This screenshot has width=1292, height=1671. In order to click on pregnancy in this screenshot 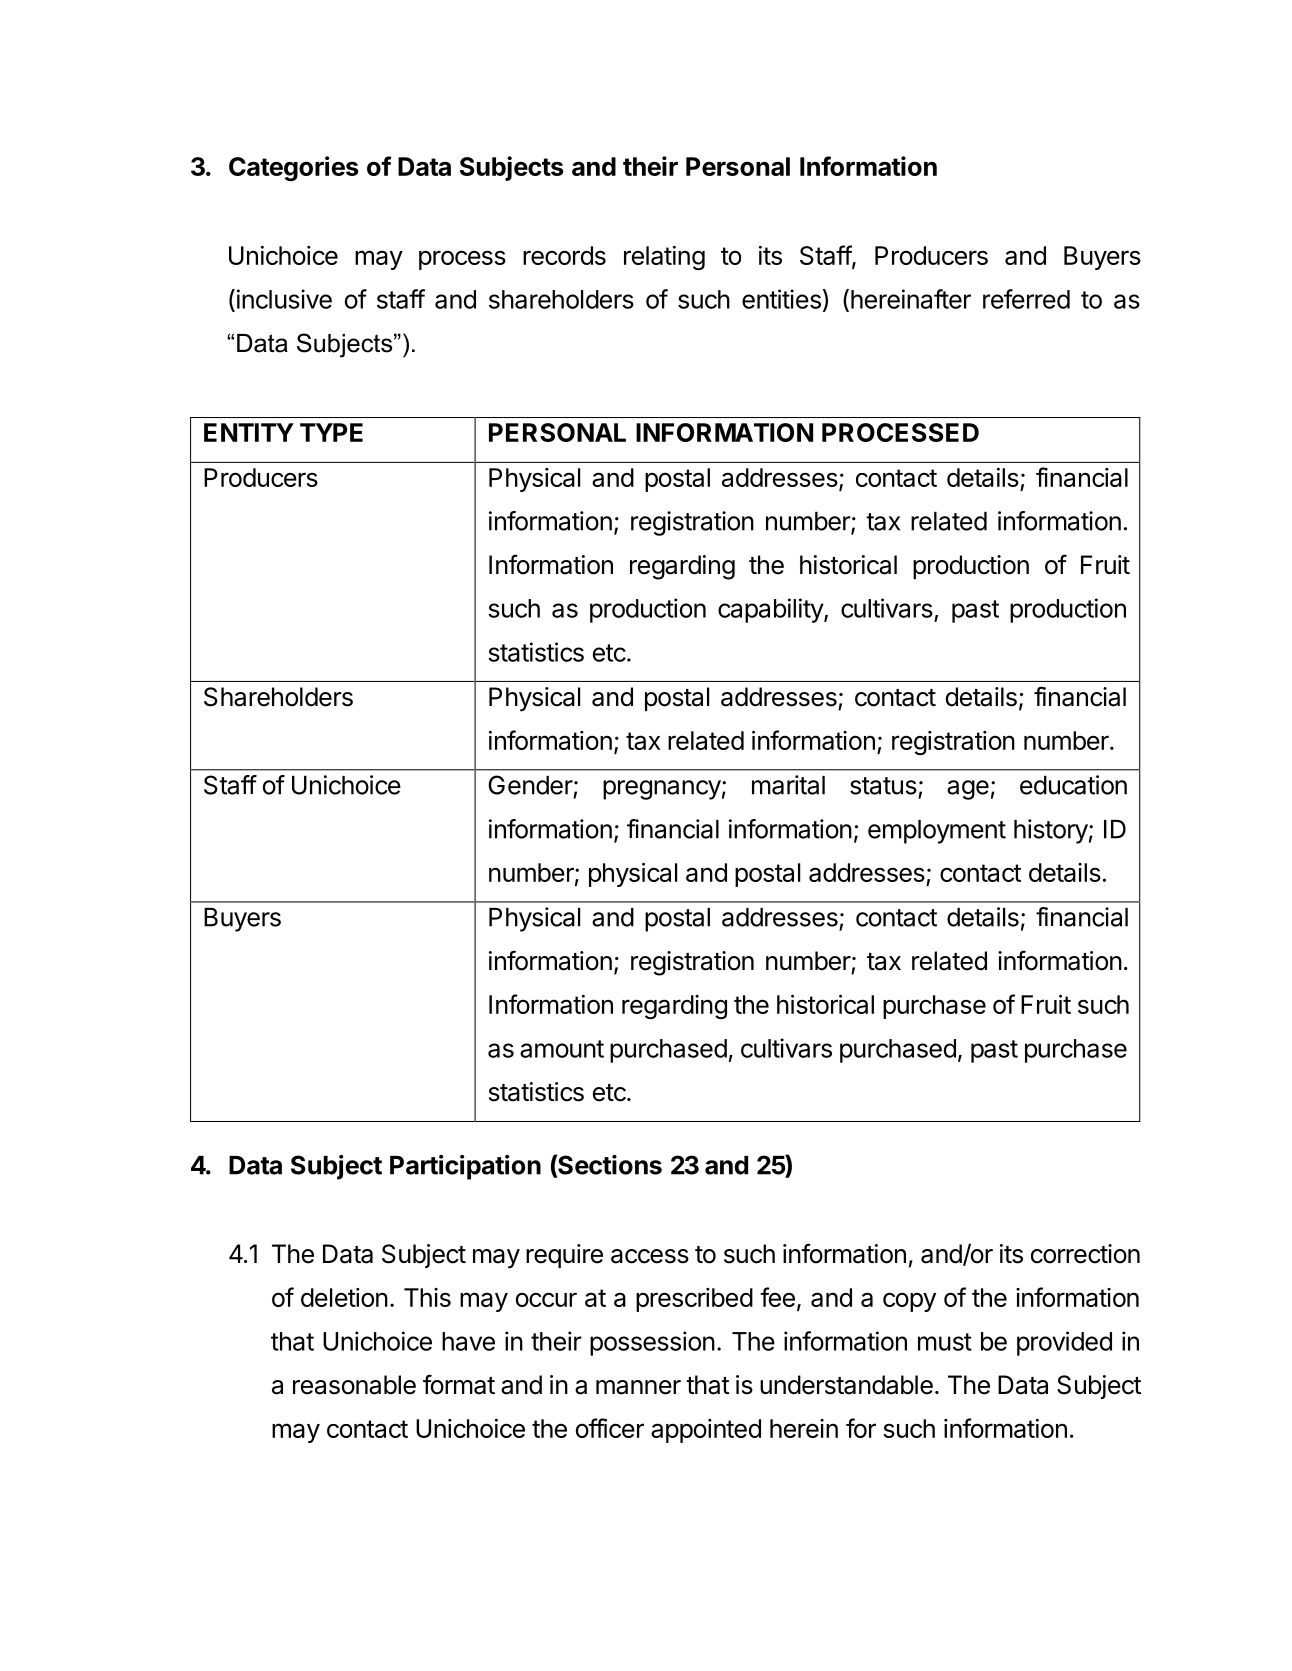, I will do `click(662, 790)`.
